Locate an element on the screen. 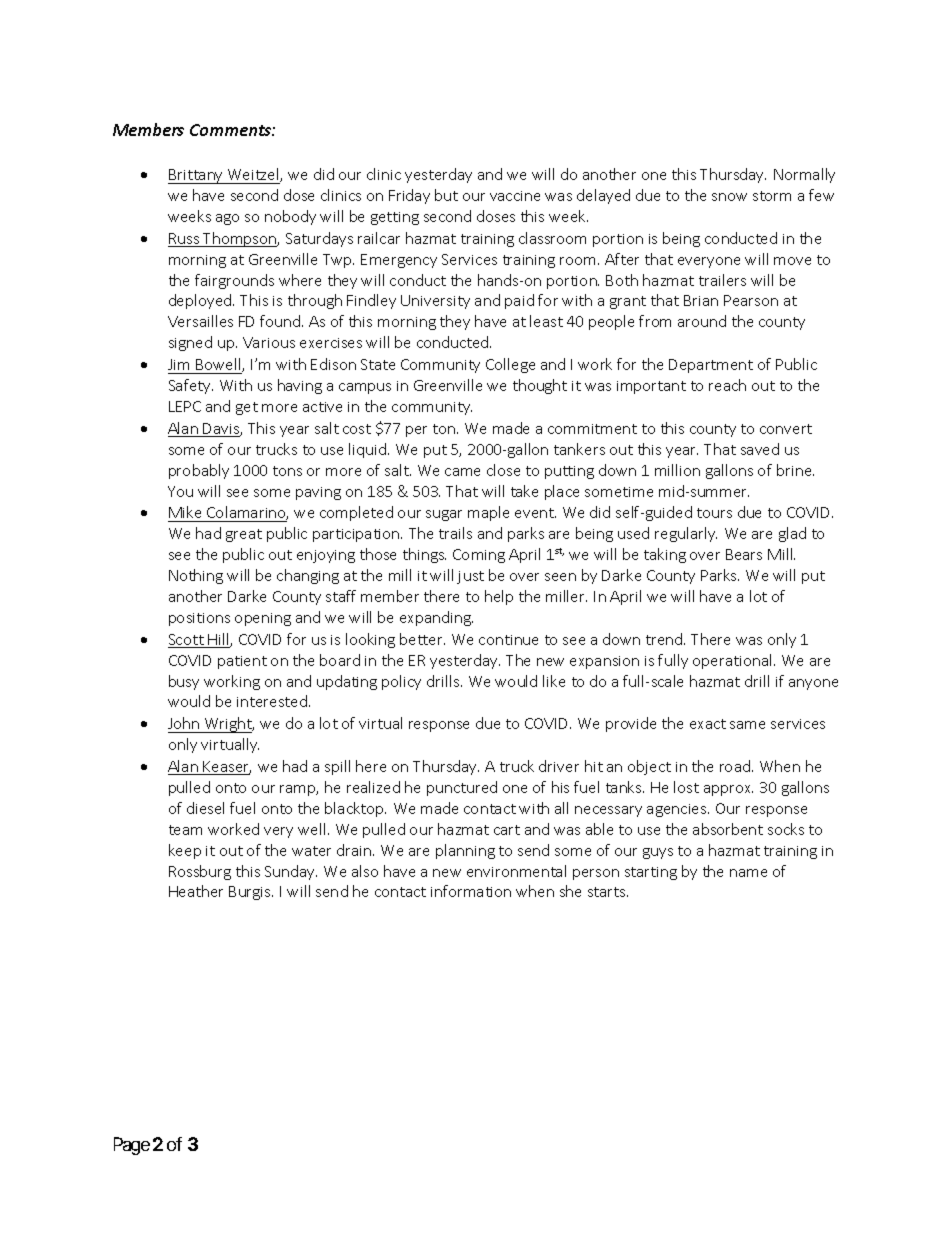 The width and height of the screenshot is (952, 1233). absorbent is located at coordinates (728, 829).
